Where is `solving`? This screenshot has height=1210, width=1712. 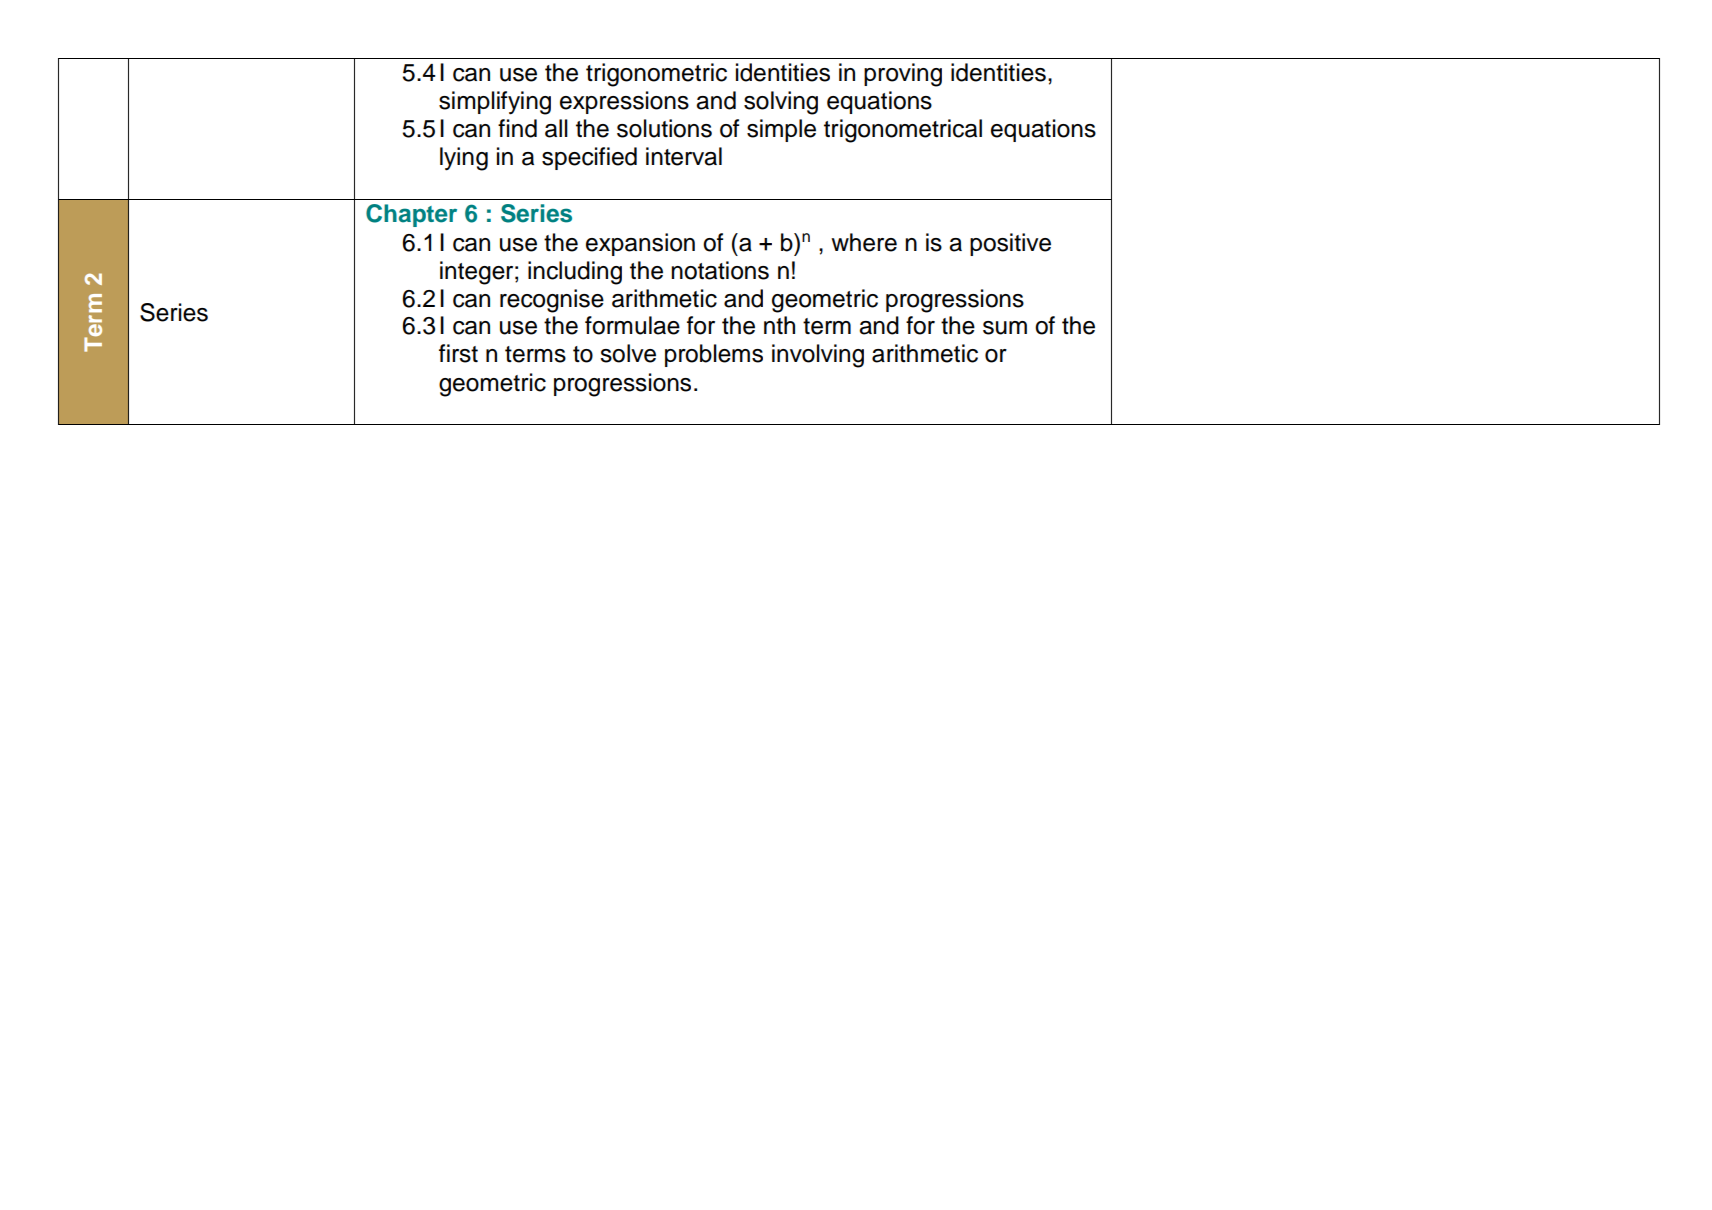 solving is located at coordinates (781, 103).
